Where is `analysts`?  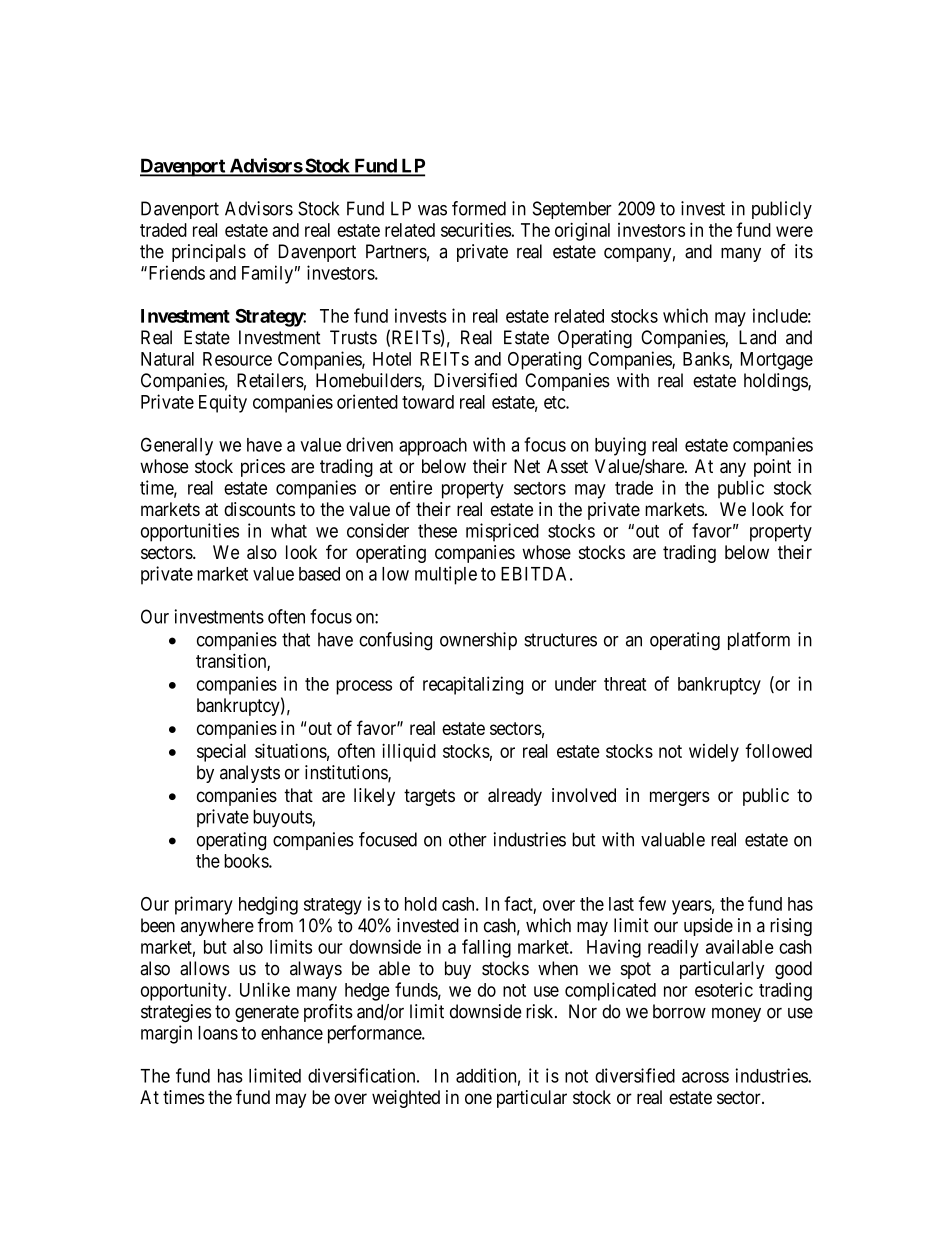 analysts is located at coordinates (250, 774).
